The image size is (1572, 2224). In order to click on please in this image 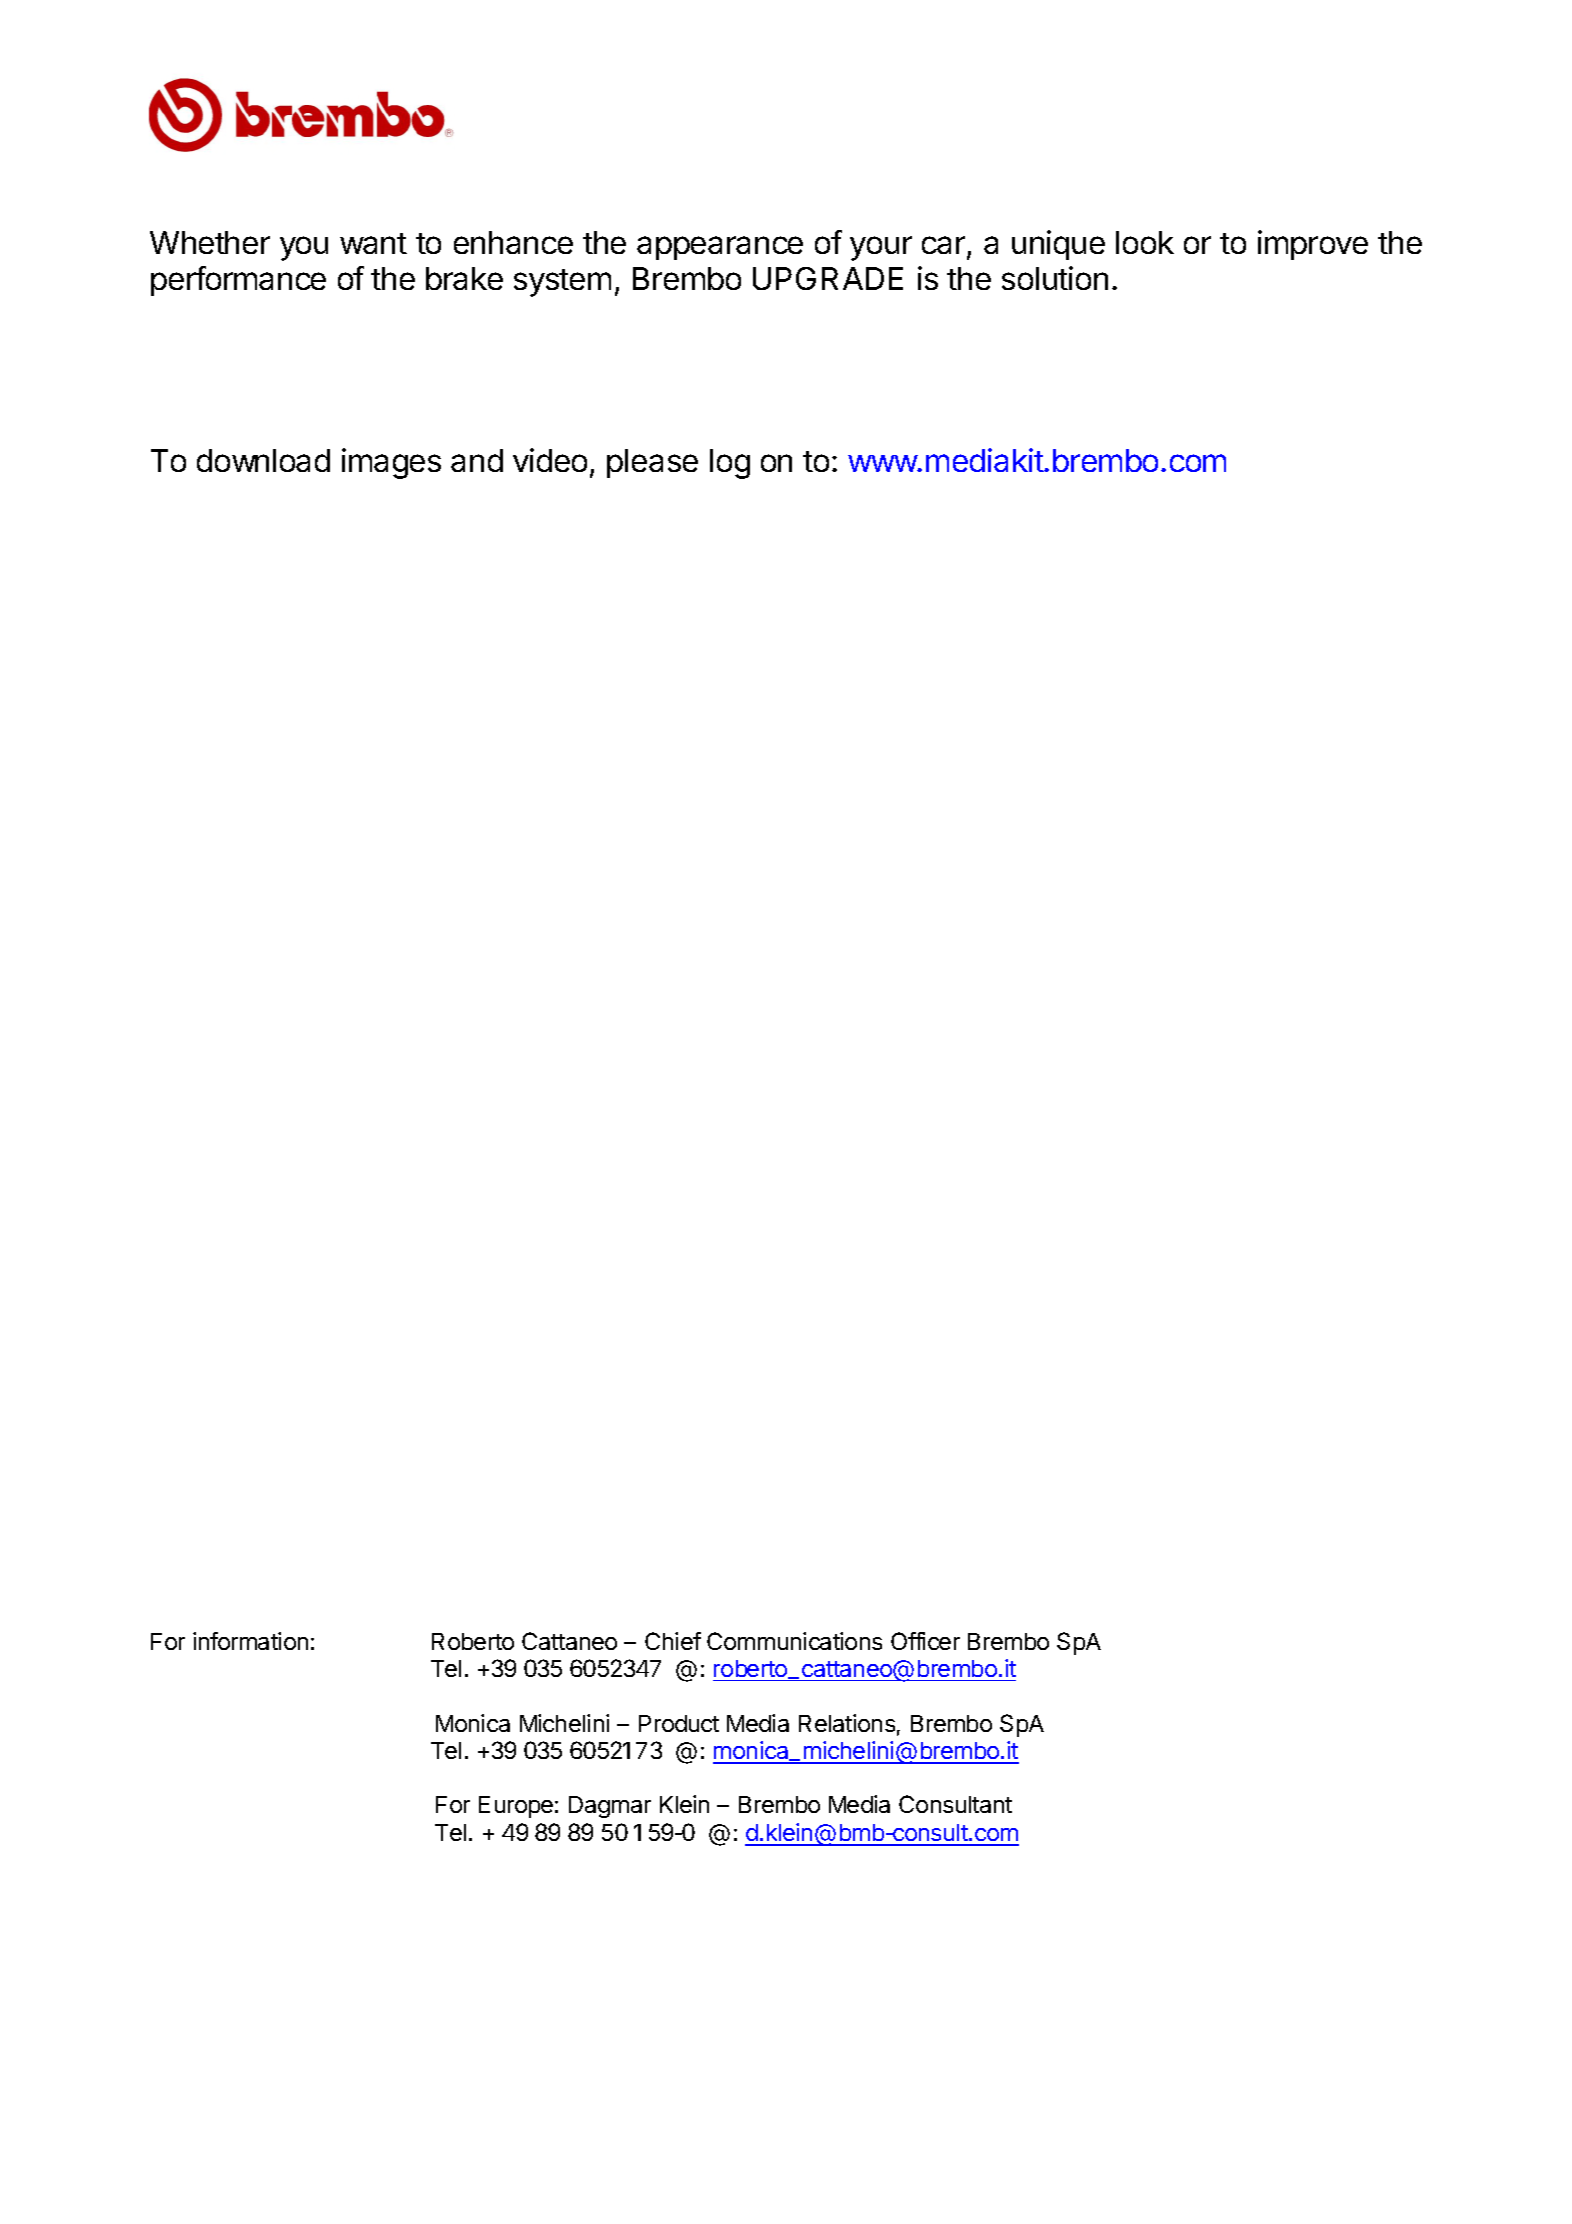, I will do `click(652, 463)`.
